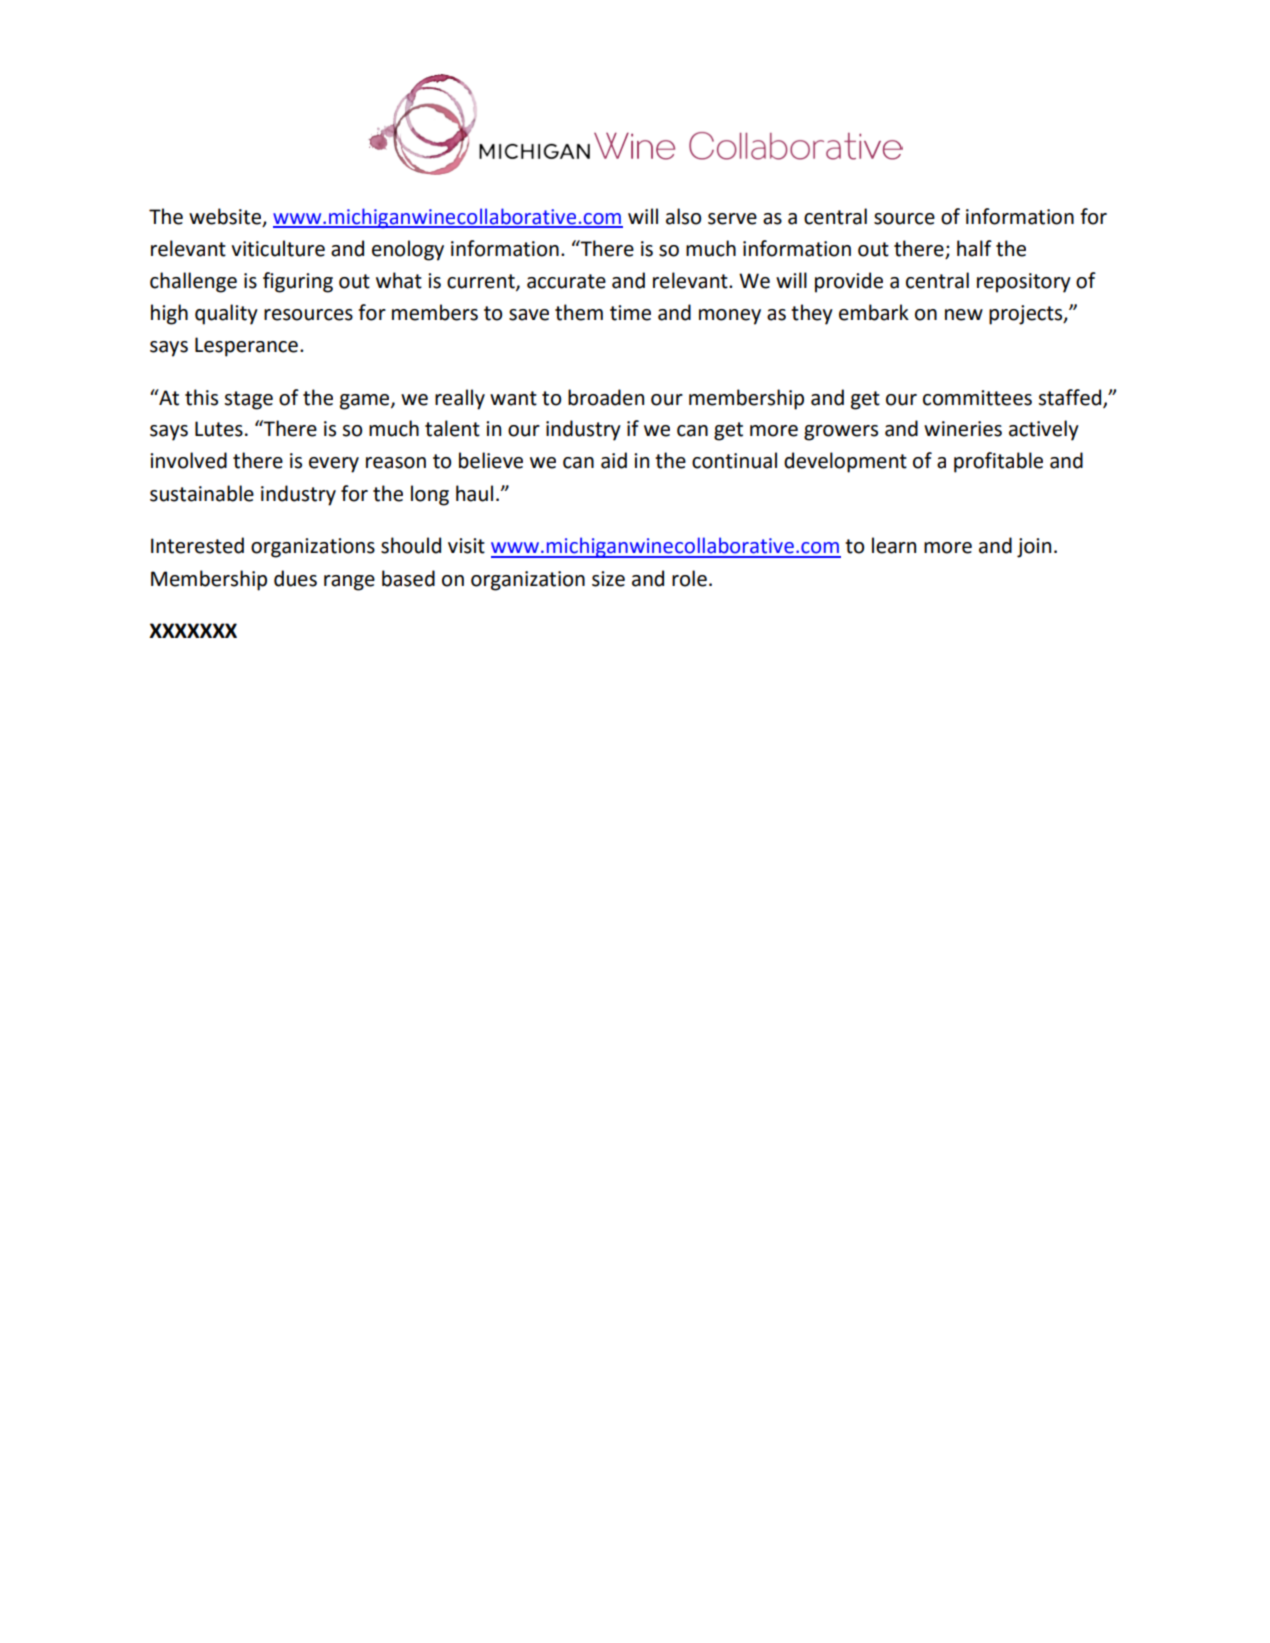 The height and width of the screenshot is (1643, 1270). What do you see at coordinates (974, 248) in the screenshot?
I see `half` at bounding box center [974, 248].
